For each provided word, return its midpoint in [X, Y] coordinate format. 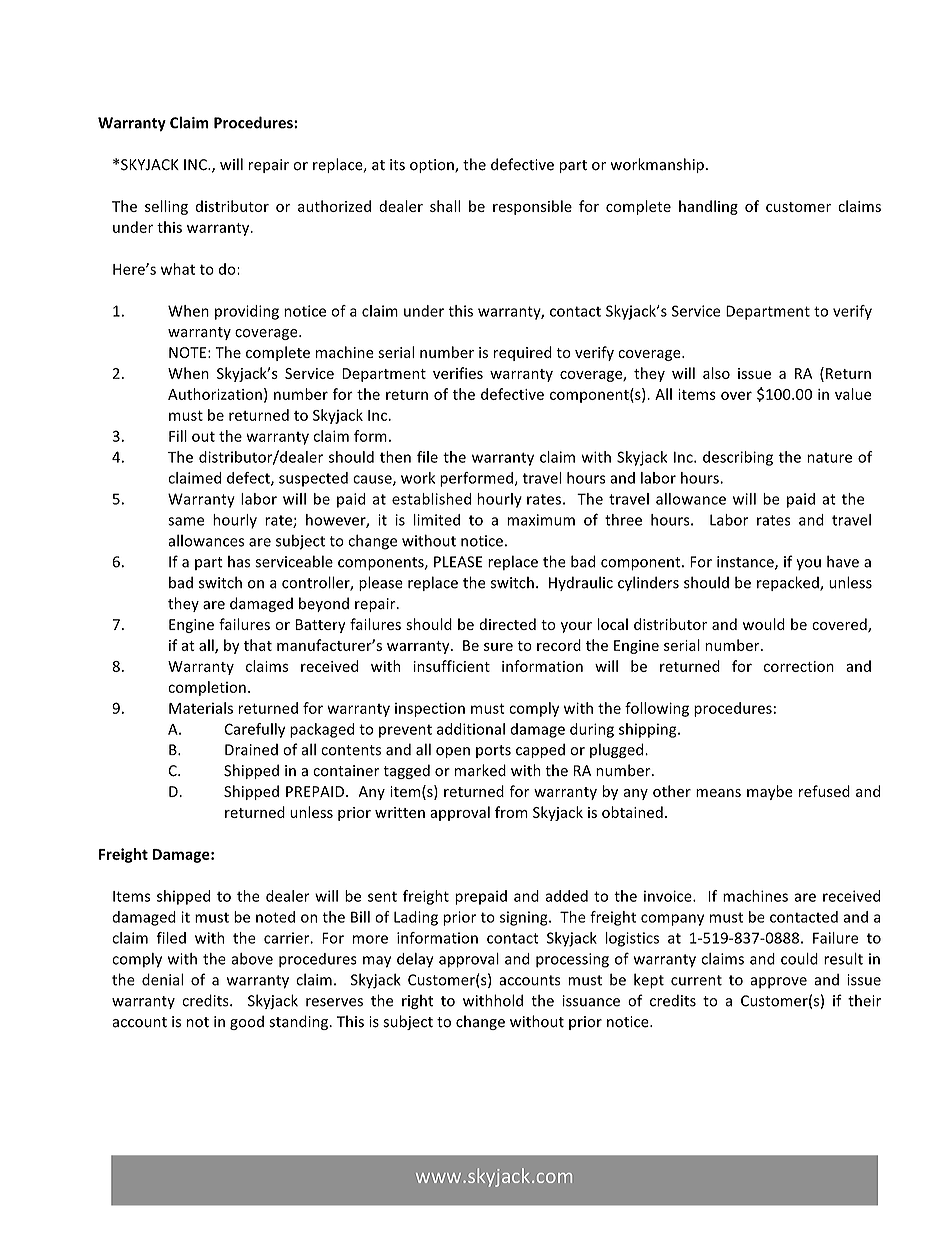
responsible [532, 207]
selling [166, 207]
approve [778, 983]
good [247, 1022]
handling [708, 207]
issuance [591, 1001]
